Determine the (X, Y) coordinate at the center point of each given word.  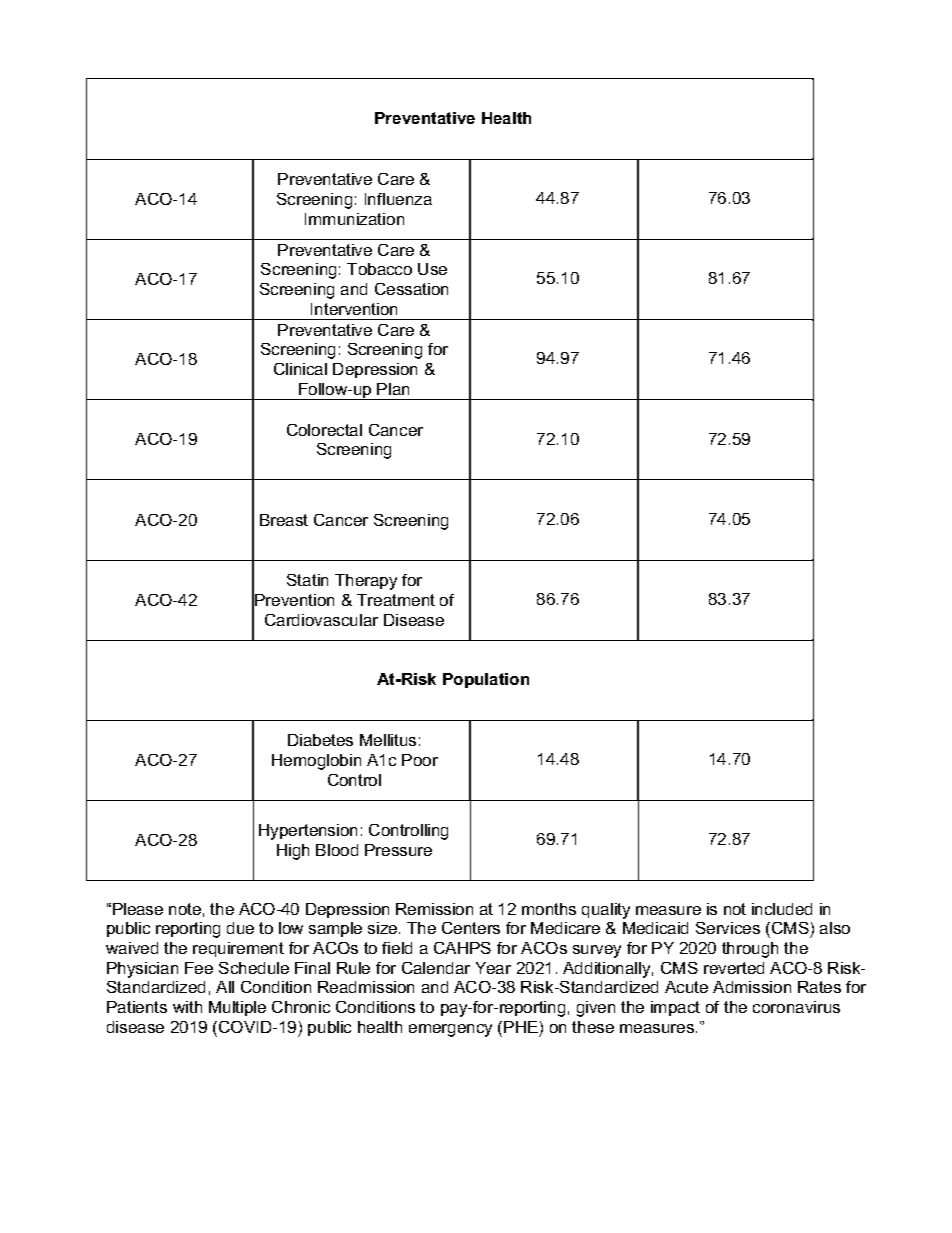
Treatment (396, 600)
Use (432, 269)
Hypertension (308, 832)
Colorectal (324, 430)
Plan (393, 389)
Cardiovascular (321, 620)
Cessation (411, 289)
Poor (420, 760)
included (782, 909)
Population (486, 680)
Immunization (354, 219)
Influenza (398, 199)
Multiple (237, 1008)
